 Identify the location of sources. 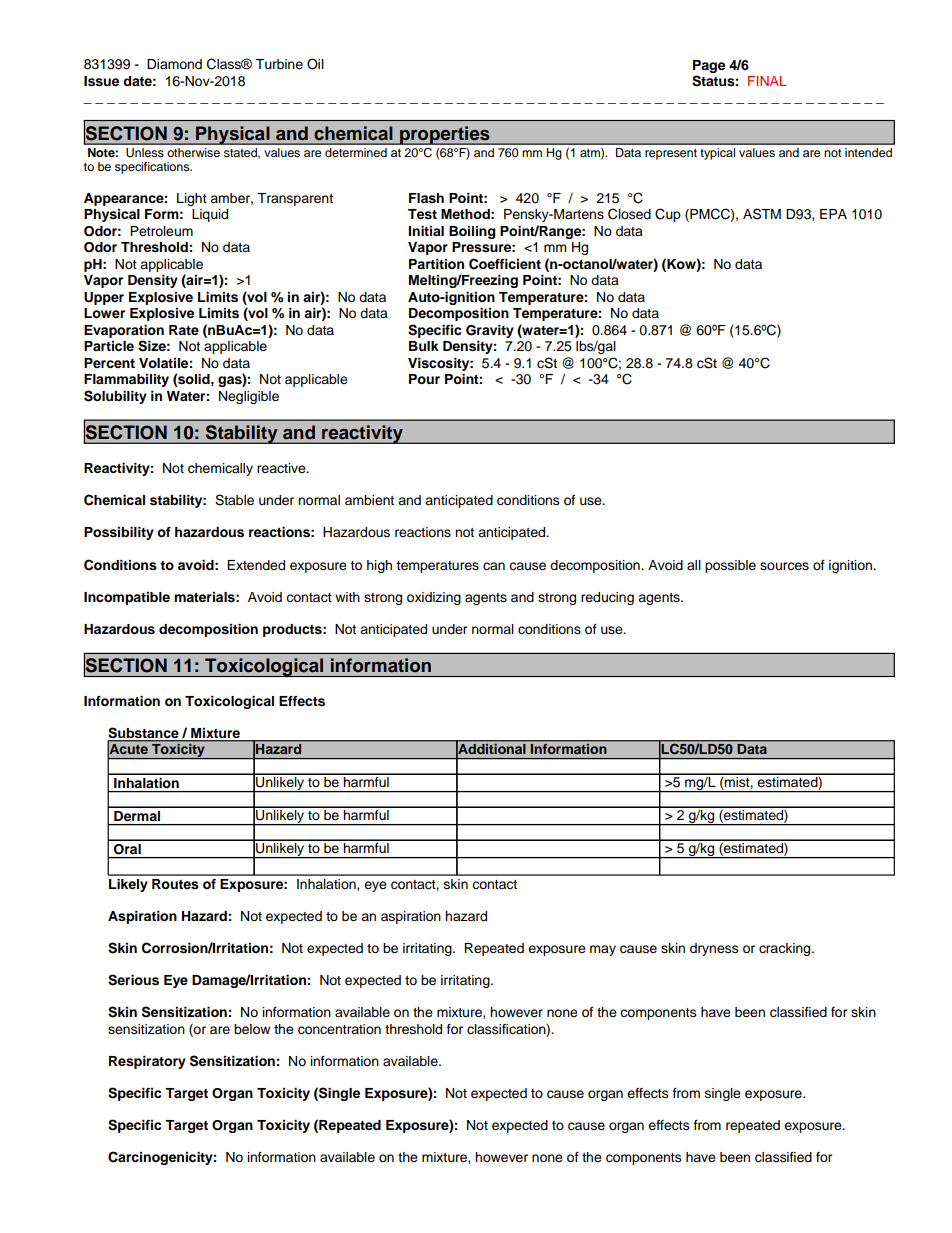
(784, 566).
